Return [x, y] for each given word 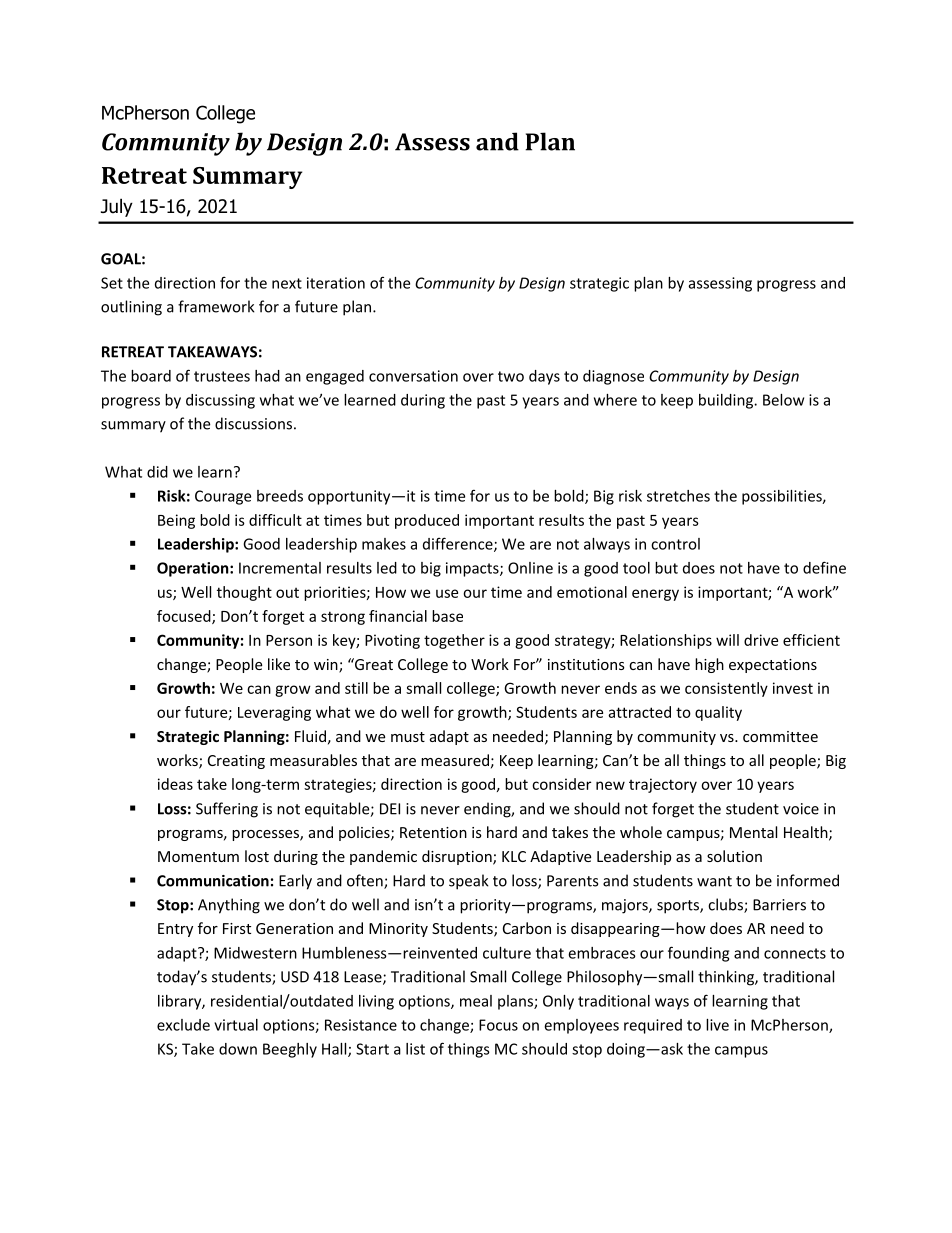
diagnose [613, 377]
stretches [678, 496]
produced [427, 521]
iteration [336, 283]
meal [476, 1001]
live [717, 1025]
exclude [183, 1025]
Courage [223, 497]
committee [780, 736]
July [117, 207]
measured [455, 760]
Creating [236, 762]
